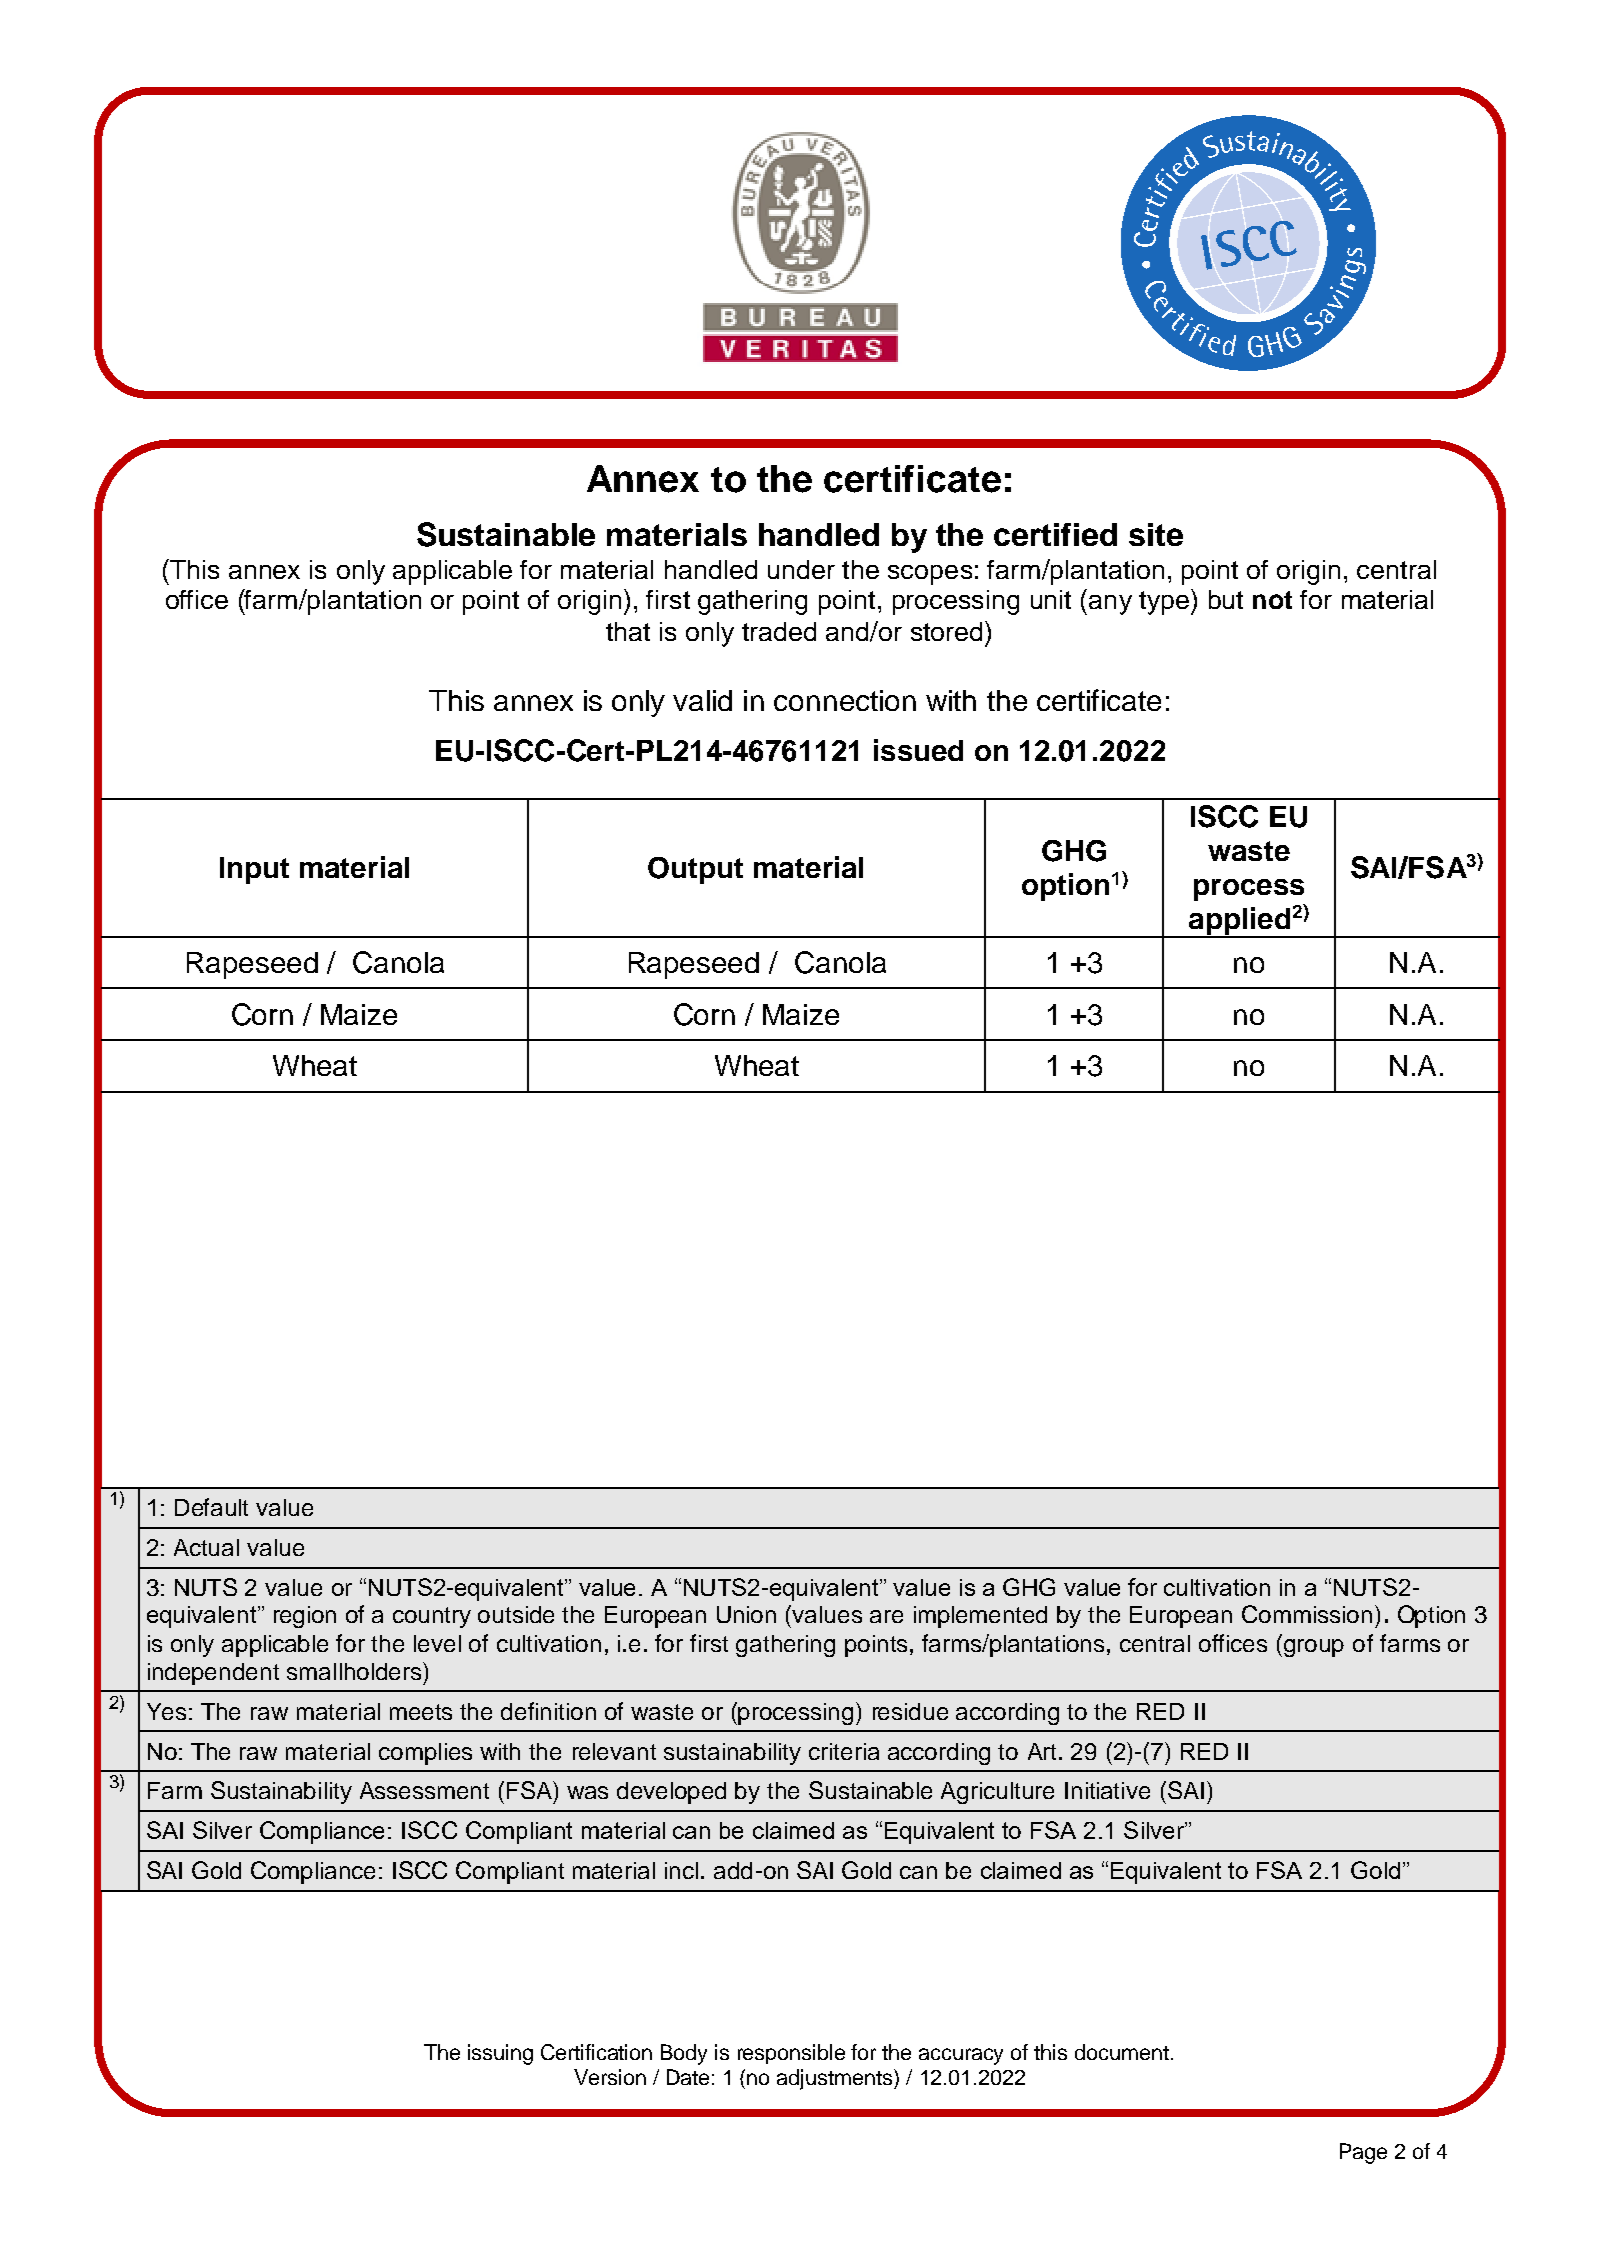 The height and width of the image is (2264, 1600). Describe the element at coordinates (500, 2054) in the image. I see `issuing` at that location.
